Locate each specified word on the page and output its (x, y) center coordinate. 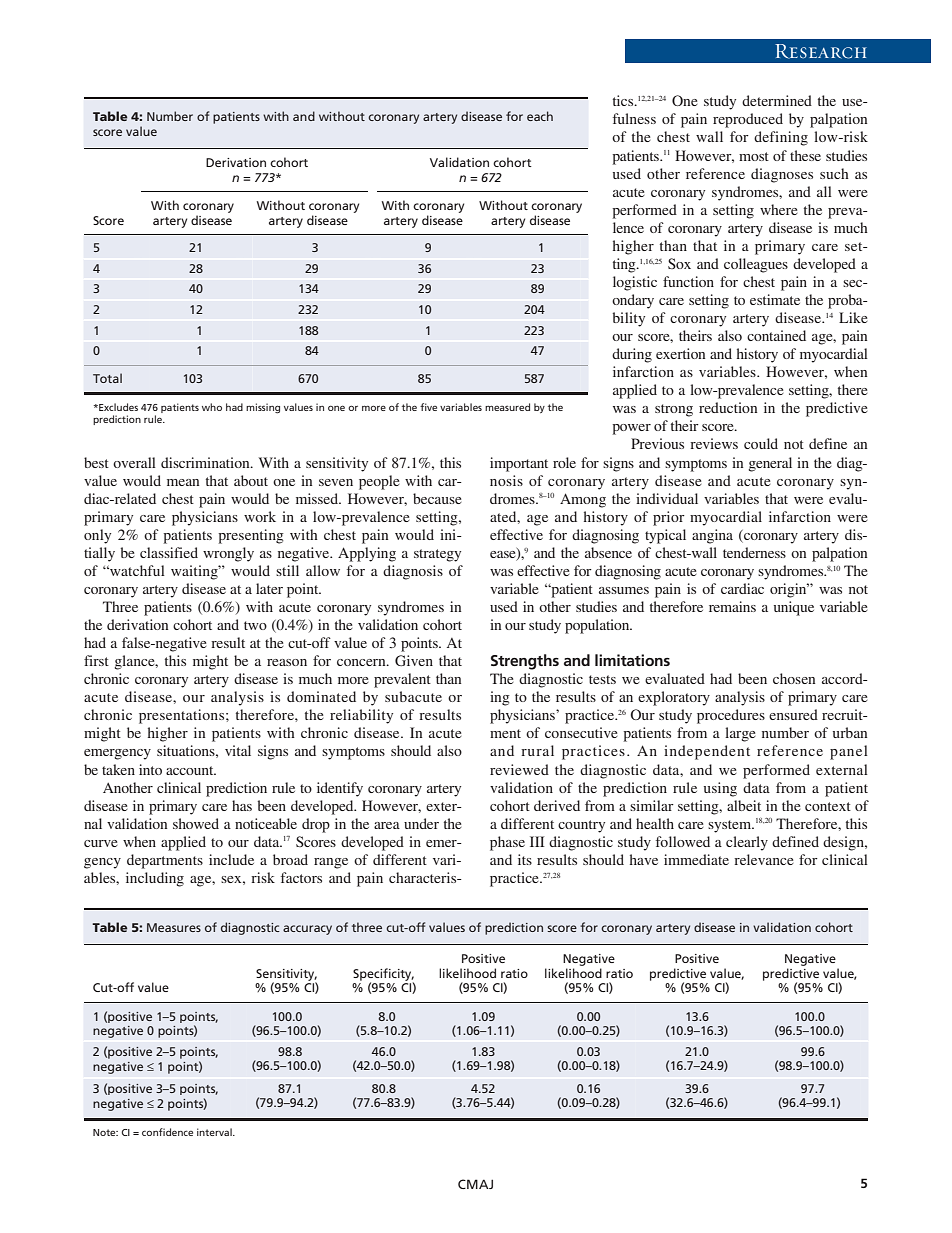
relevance (764, 859)
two (255, 625)
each (540, 116)
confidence (167, 1132)
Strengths (525, 662)
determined (777, 100)
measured (507, 407)
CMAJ (475, 1184)
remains (732, 606)
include (231, 859)
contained (776, 335)
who (212, 407)
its (525, 859)
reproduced (748, 120)
